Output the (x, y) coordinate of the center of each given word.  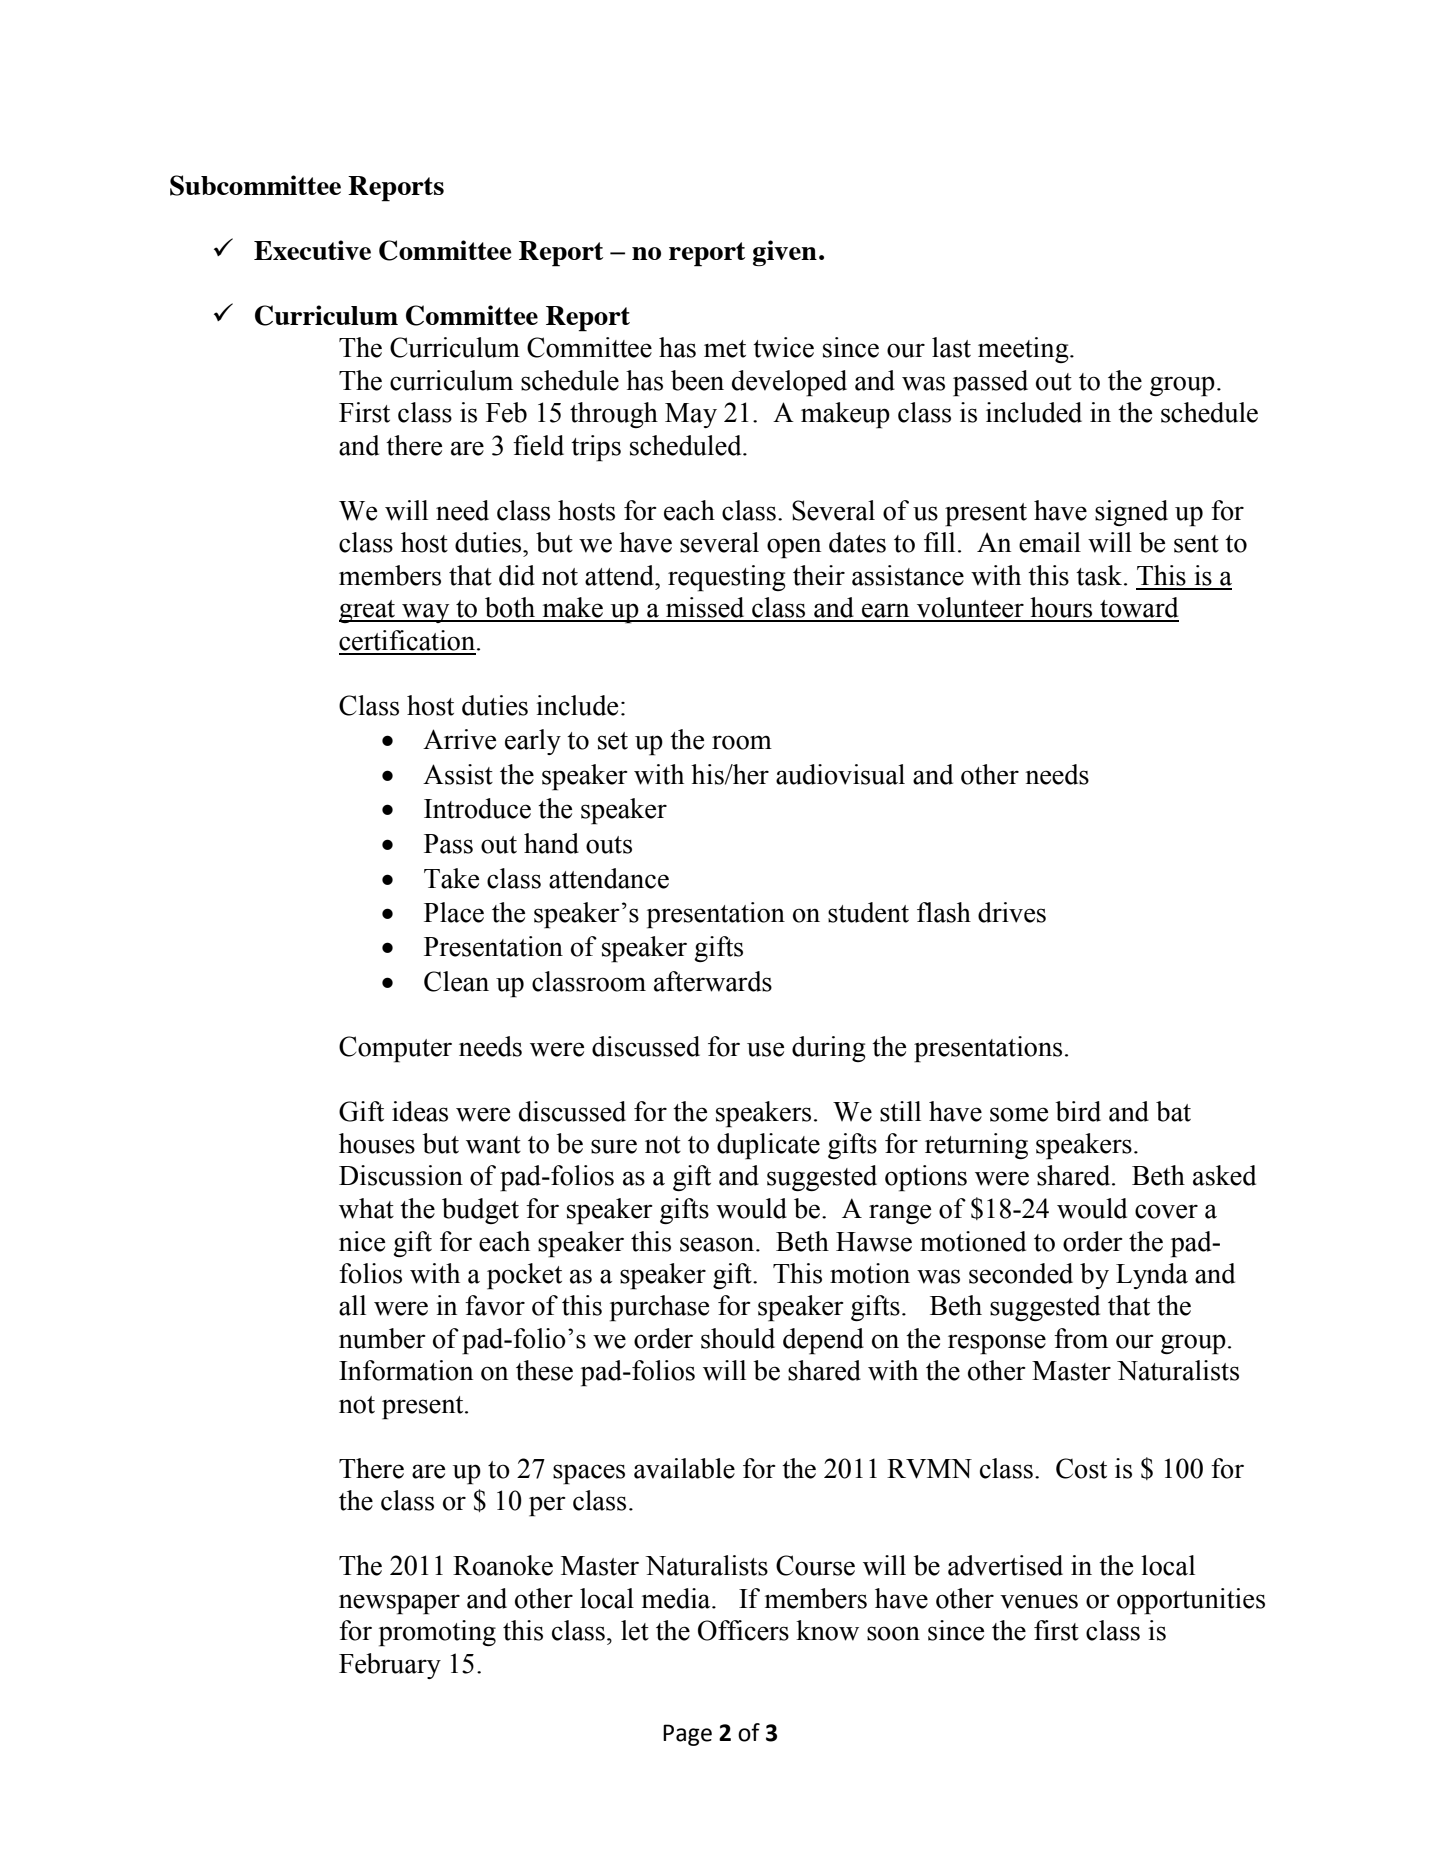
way (426, 613)
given (785, 253)
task (1100, 575)
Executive (312, 250)
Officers (743, 1630)
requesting (726, 578)
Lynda (1152, 1276)
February (390, 1666)
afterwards (713, 981)
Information (406, 1370)
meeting (1024, 350)
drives (1012, 912)
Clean (456, 981)
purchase (659, 1308)
